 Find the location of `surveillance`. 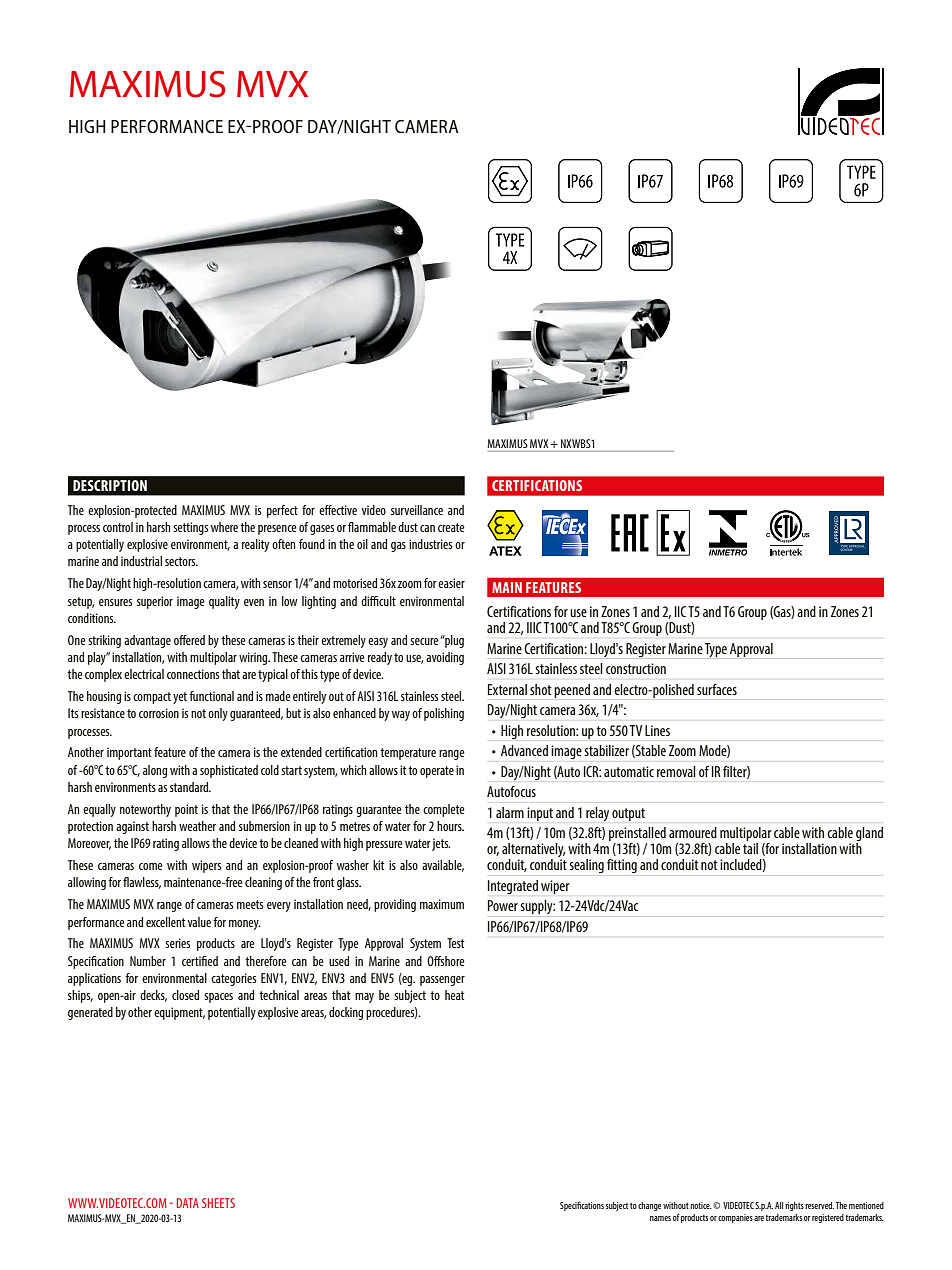

surveillance is located at coordinates (417, 510).
